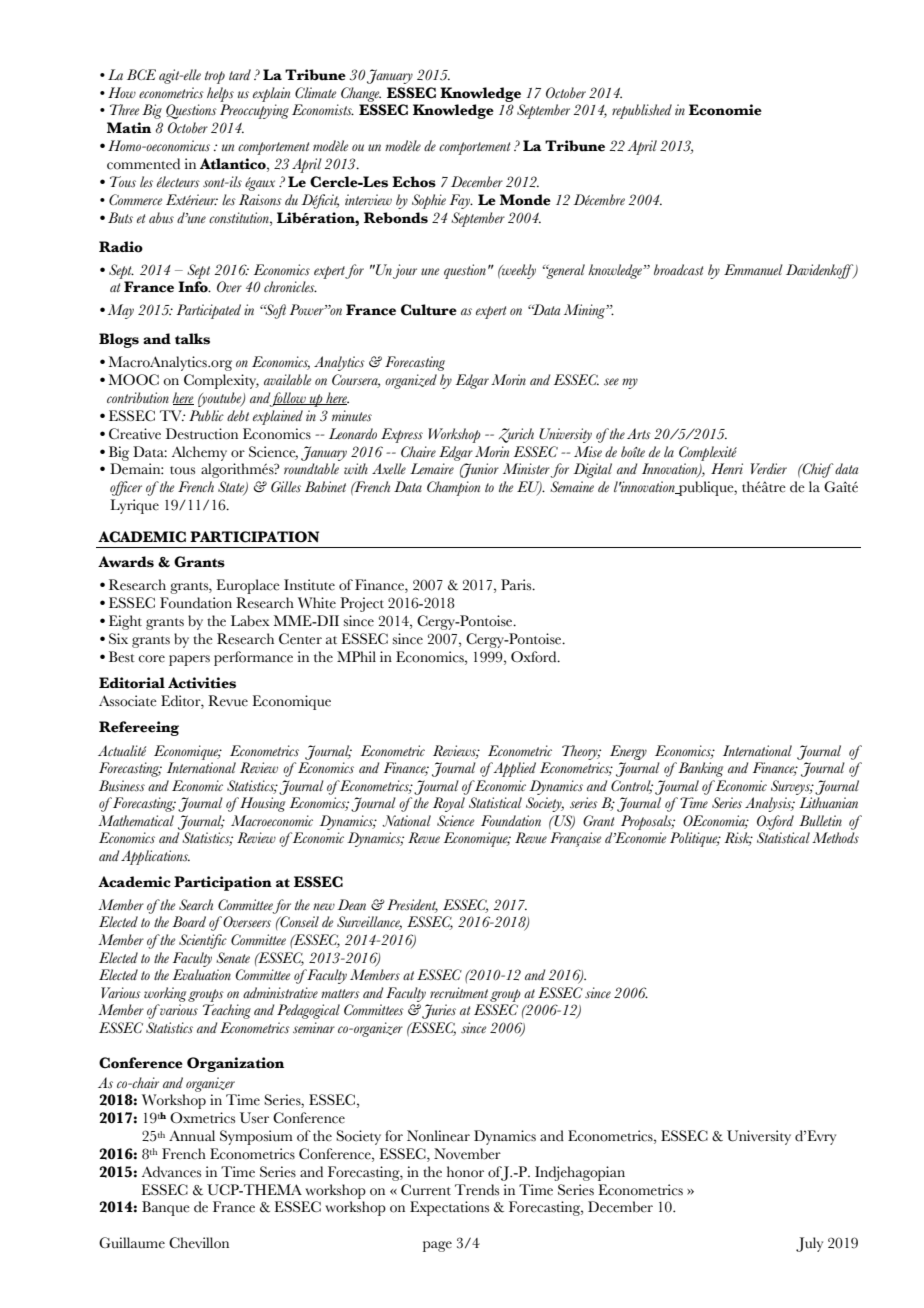 This screenshot has width=924, height=1308. Describe the element at coordinates (166, 1208) in the screenshot. I see `Banque` at that location.
